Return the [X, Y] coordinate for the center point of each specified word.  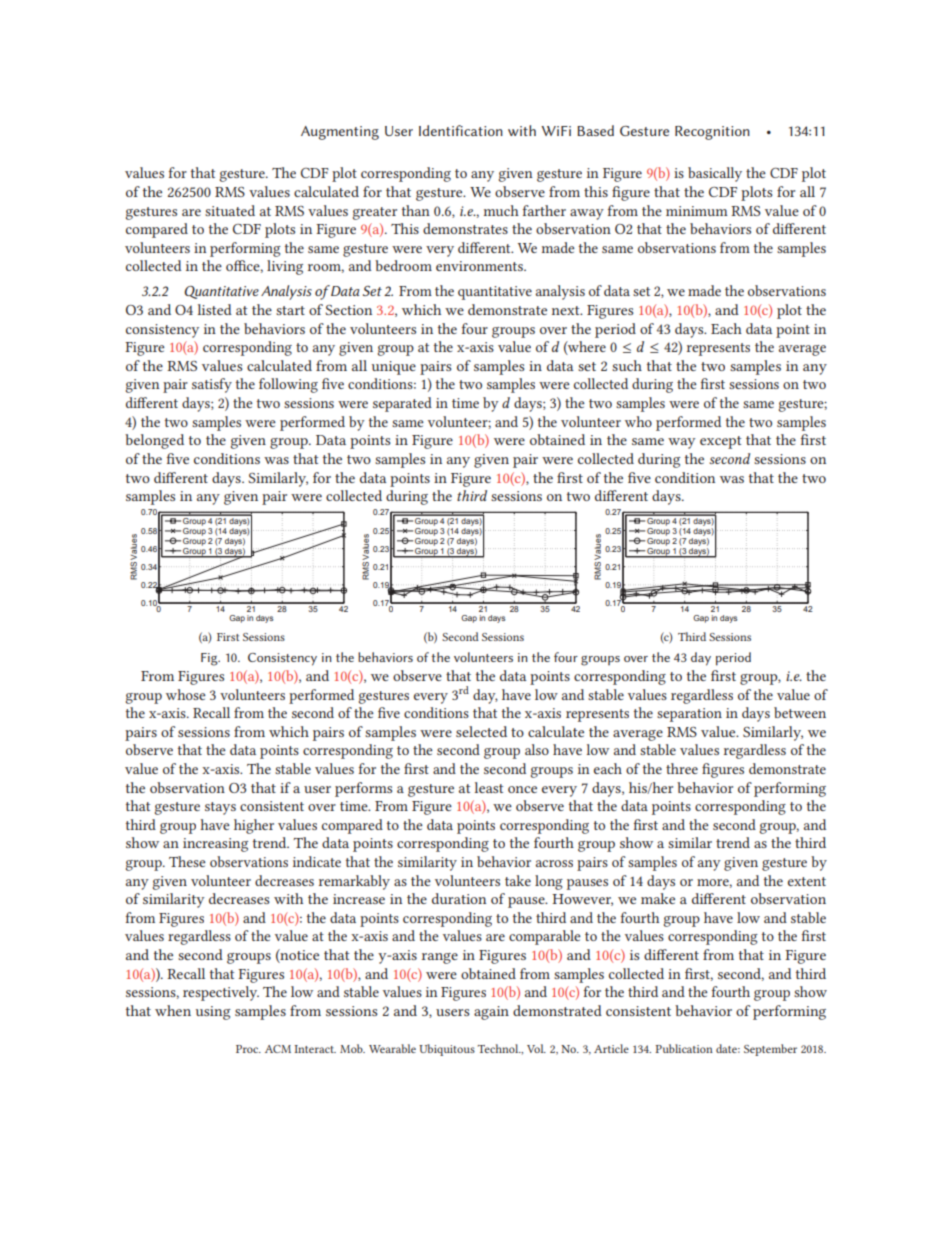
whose [186, 694]
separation [689, 715]
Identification [461, 130]
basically [715, 174]
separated [402, 404]
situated [230, 210]
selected [481, 731]
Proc [248, 1049]
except [721, 442]
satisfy [212, 385]
